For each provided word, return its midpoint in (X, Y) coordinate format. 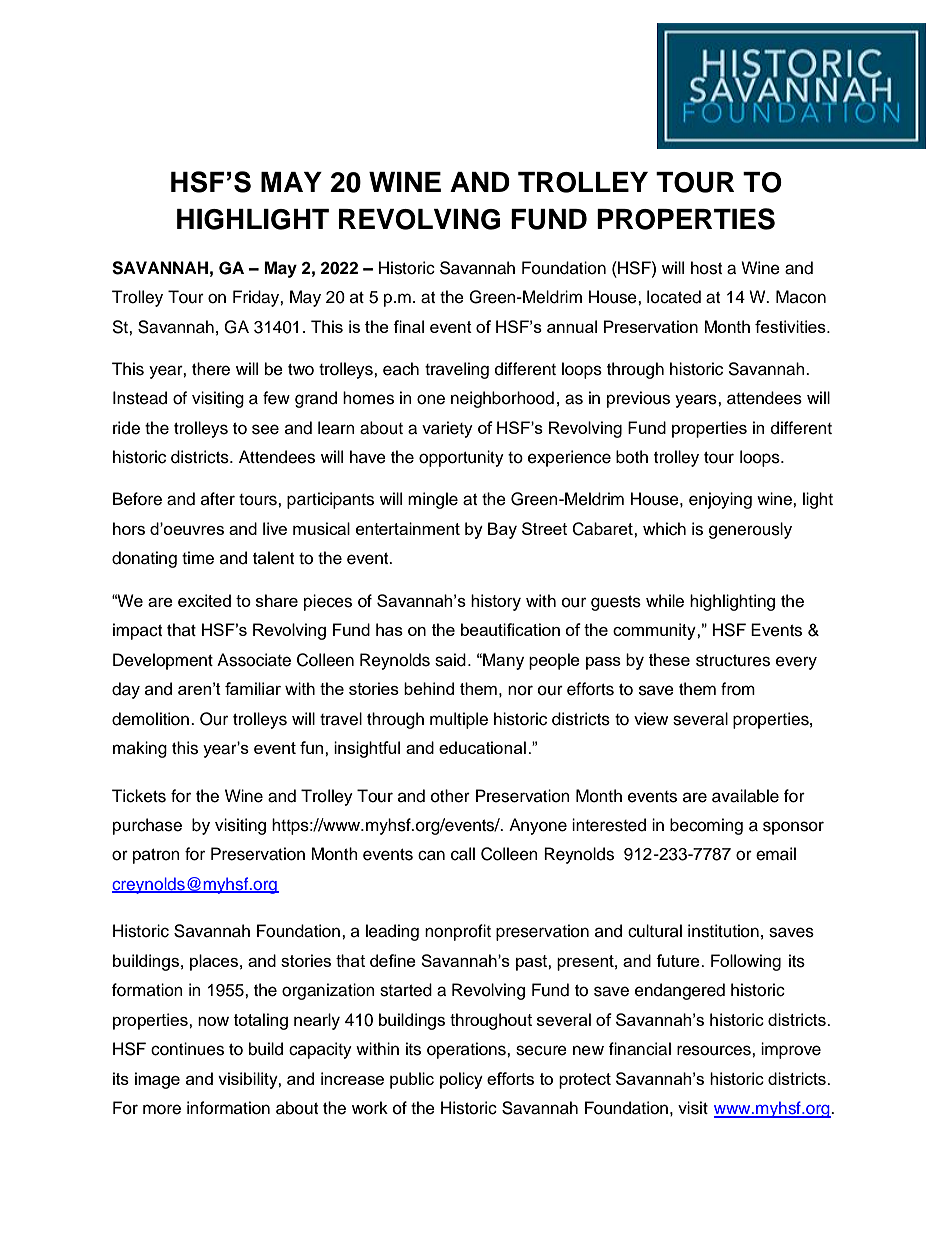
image (157, 1080)
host (706, 268)
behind (429, 688)
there (211, 369)
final (408, 326)
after (218, 499)
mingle (433, 500)
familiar (253, 688)
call (463, 854)
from (738, 689)
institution (723, 931)
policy (461, 1080)
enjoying (720, 500)
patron (156, 856)
